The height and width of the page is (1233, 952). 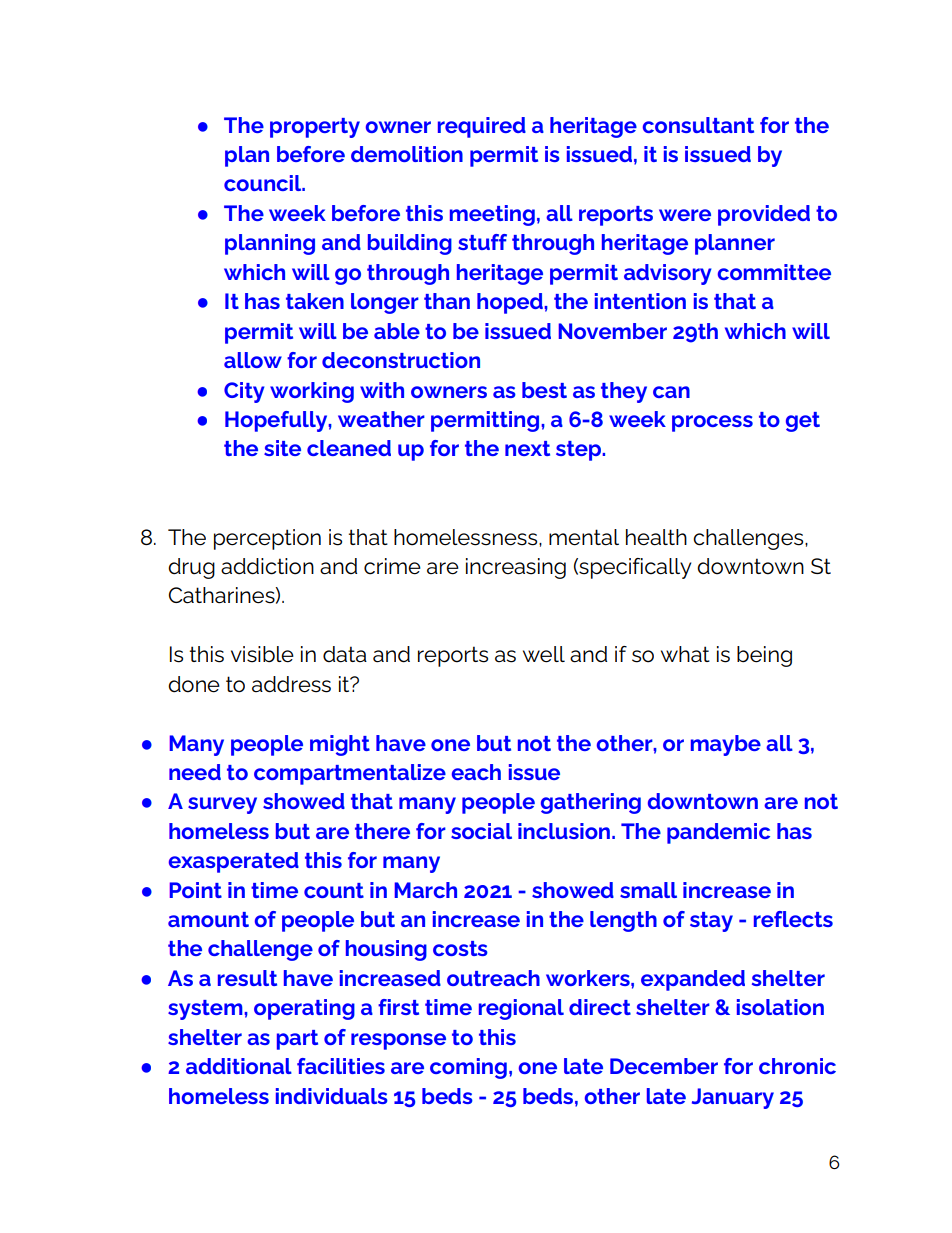 What do you see at coordinates (239, 1066) in the page?
I see `additional` at bounding box center [239, 1066].
